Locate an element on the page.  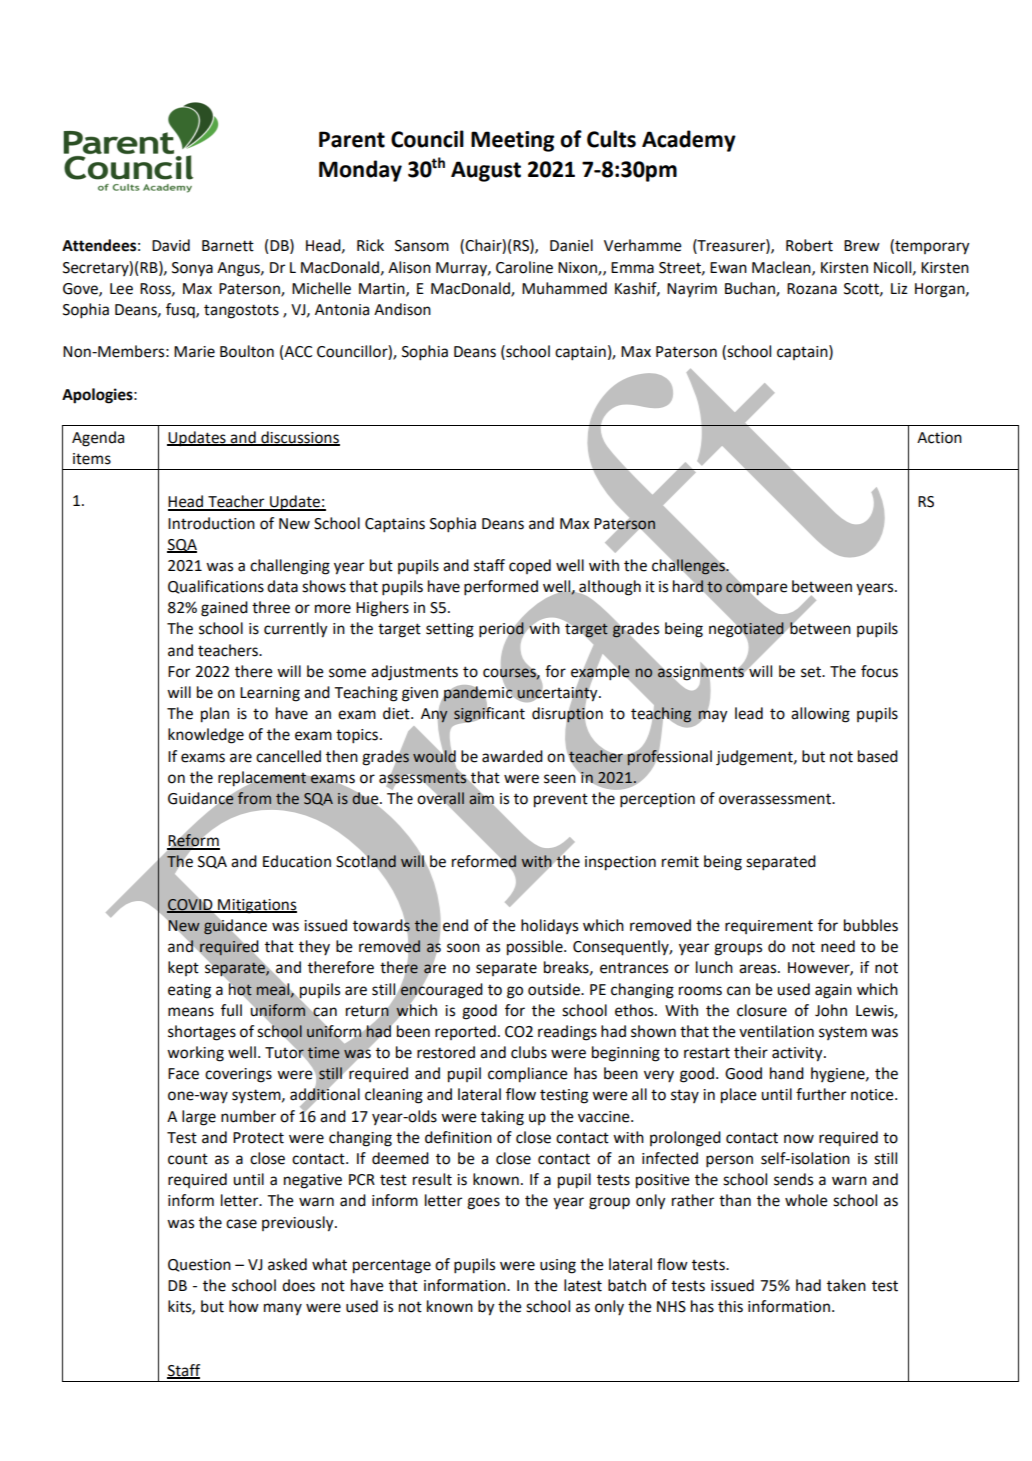
taken is located at coordinates (846, 1285).
